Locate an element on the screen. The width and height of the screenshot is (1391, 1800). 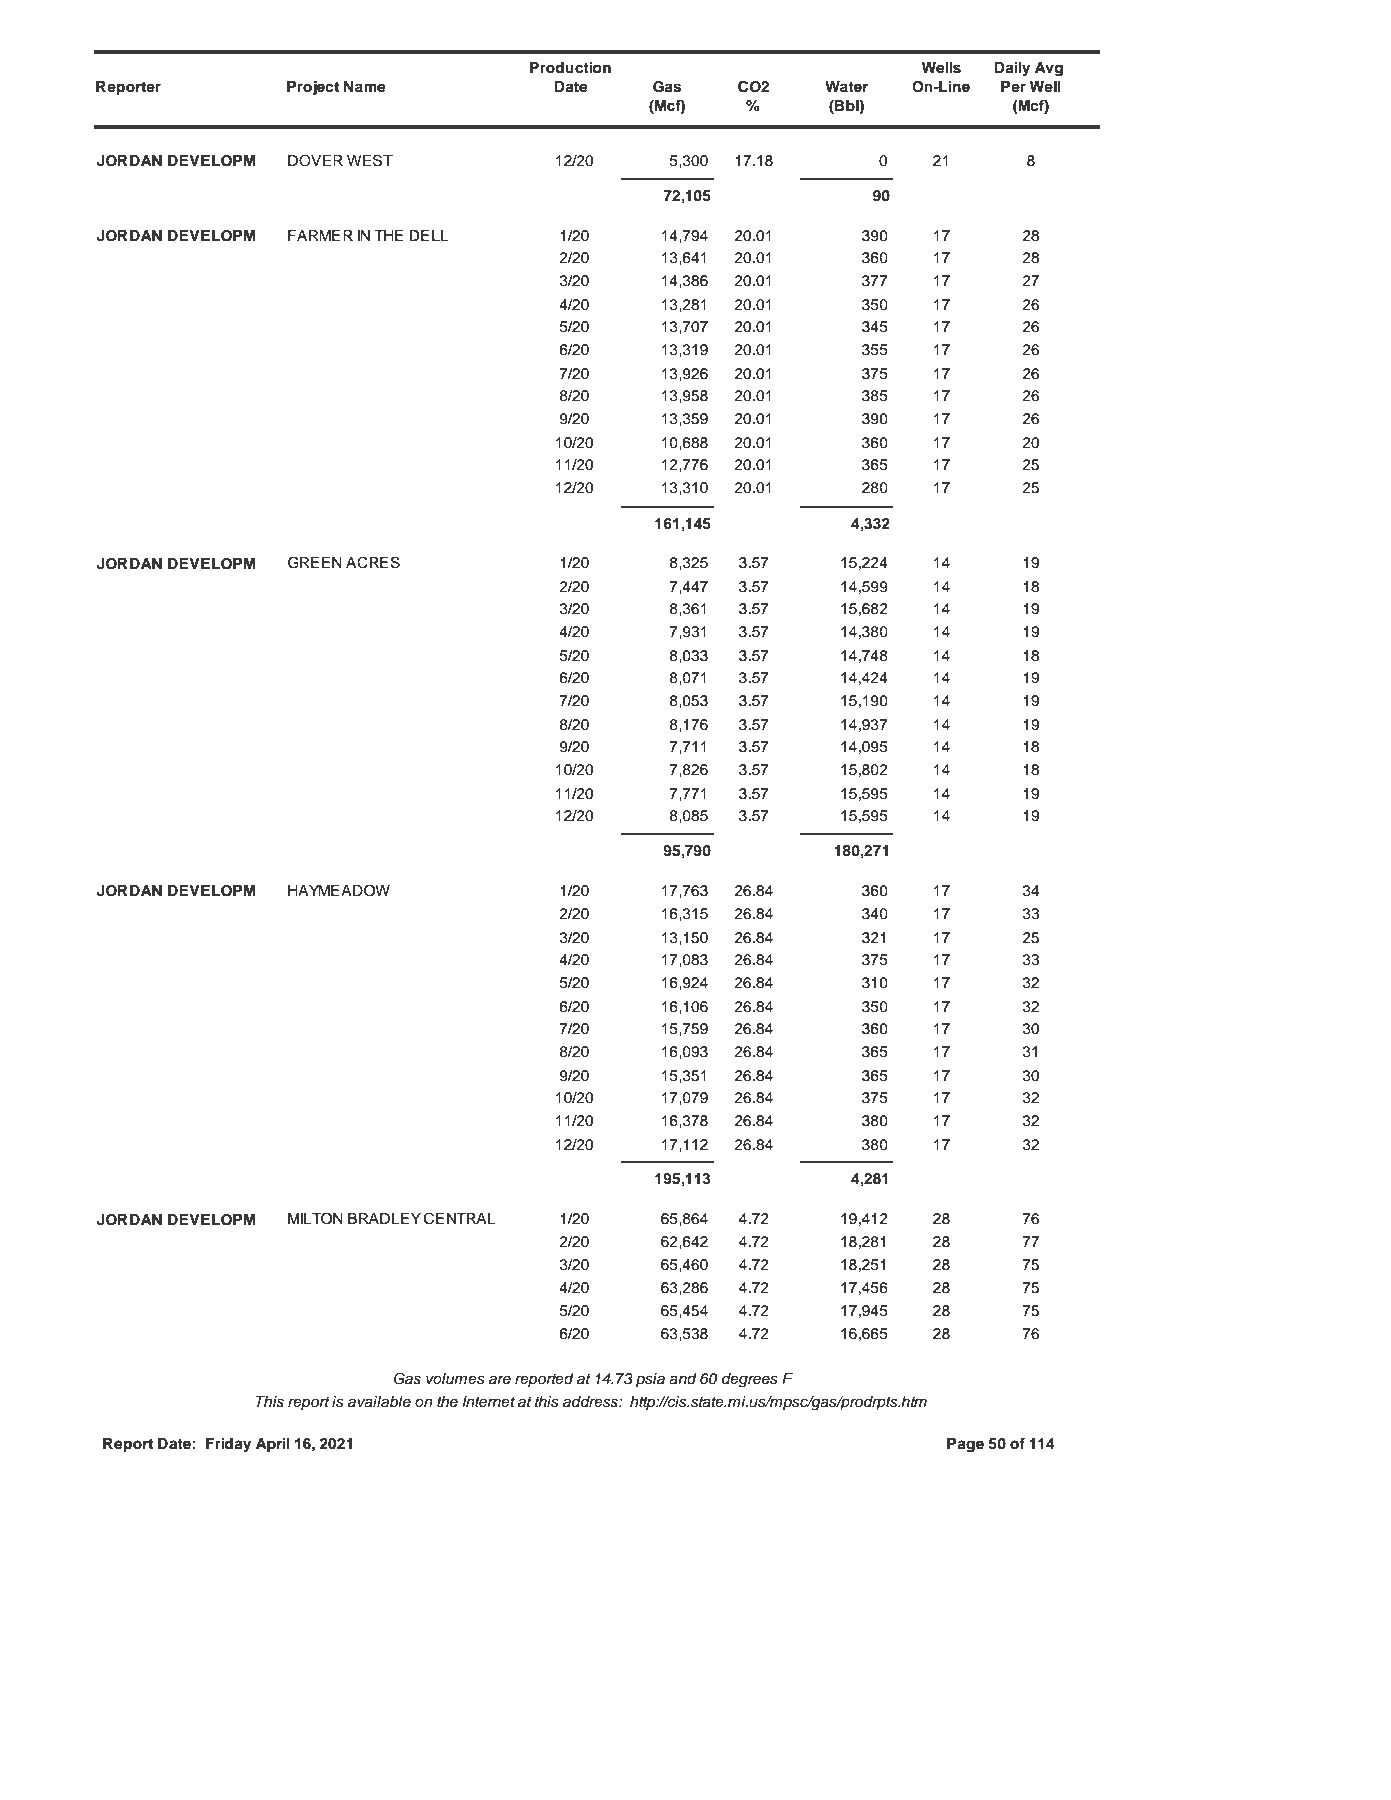
Per is located at coordinates (1013, 87).
